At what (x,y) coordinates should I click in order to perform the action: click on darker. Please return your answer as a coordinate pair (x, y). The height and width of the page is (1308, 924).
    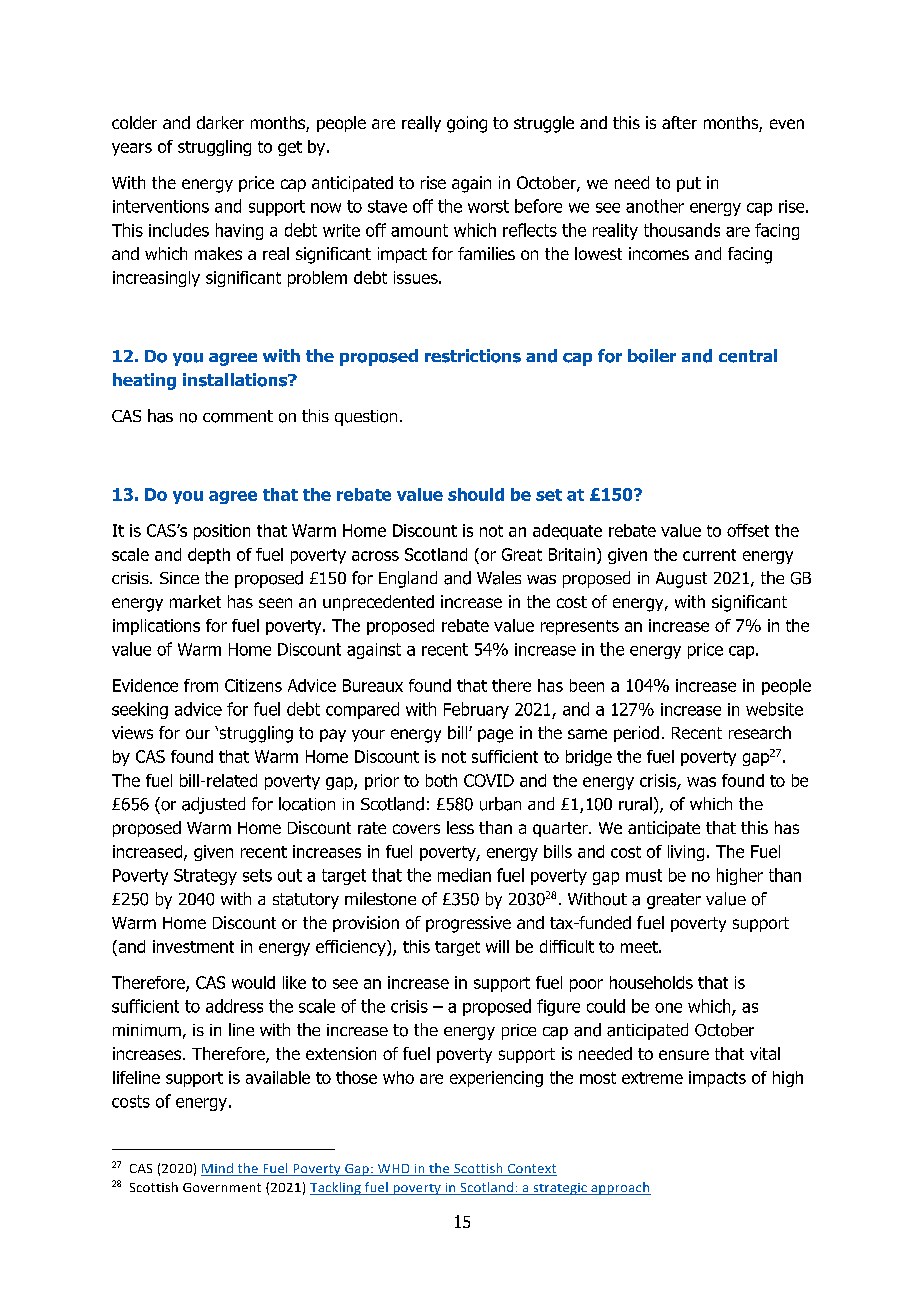
    Looking at the image, I should click on (220, 122).
